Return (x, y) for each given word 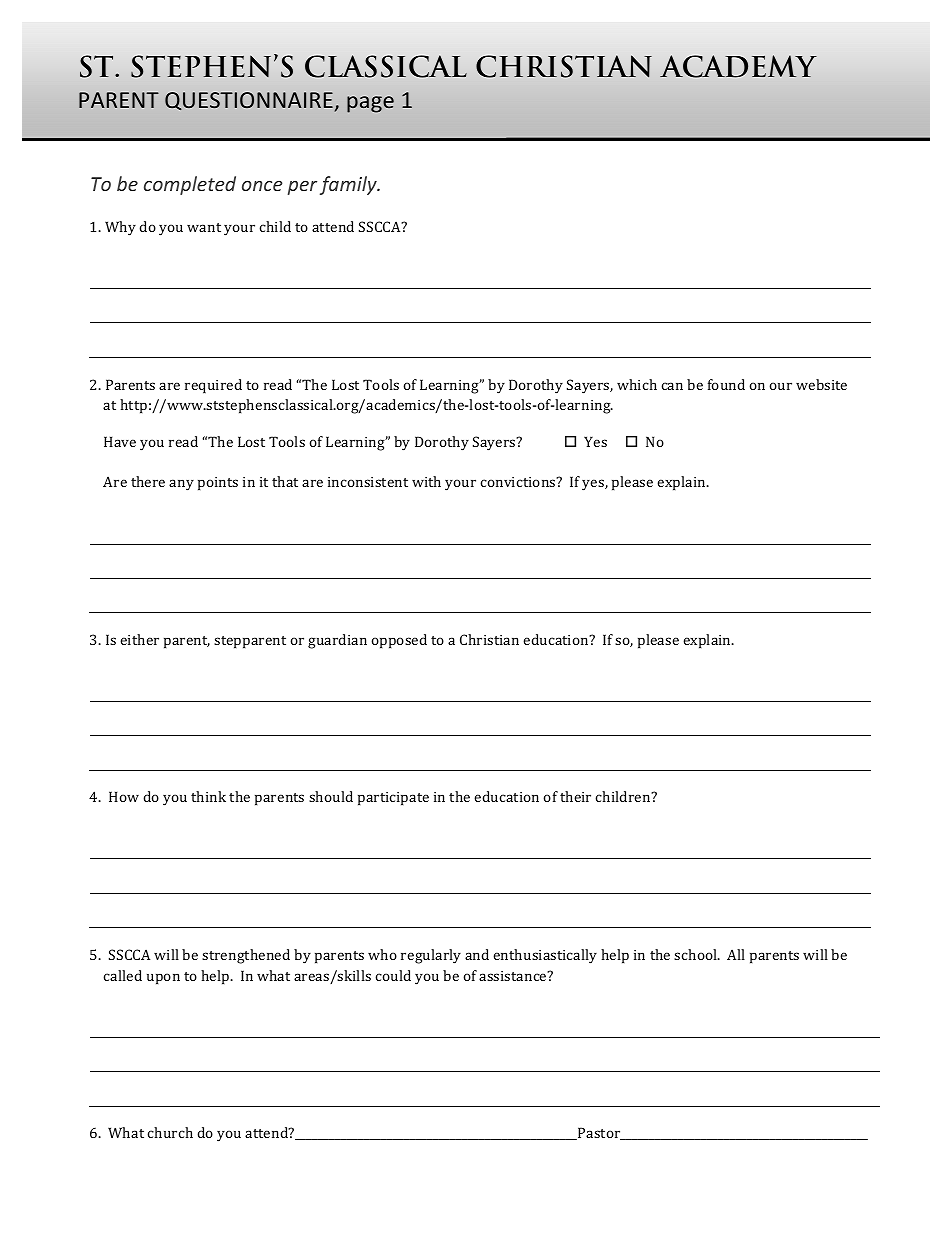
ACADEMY (738, 66)
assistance (514, 976)
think (208, 796)
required (213, 386)
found (726, 384)
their (575, 796)
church (170, 1132)
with (426, 481)
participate (393, 799)
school (697, 954)
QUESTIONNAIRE (249, 101)
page (370, 104)
